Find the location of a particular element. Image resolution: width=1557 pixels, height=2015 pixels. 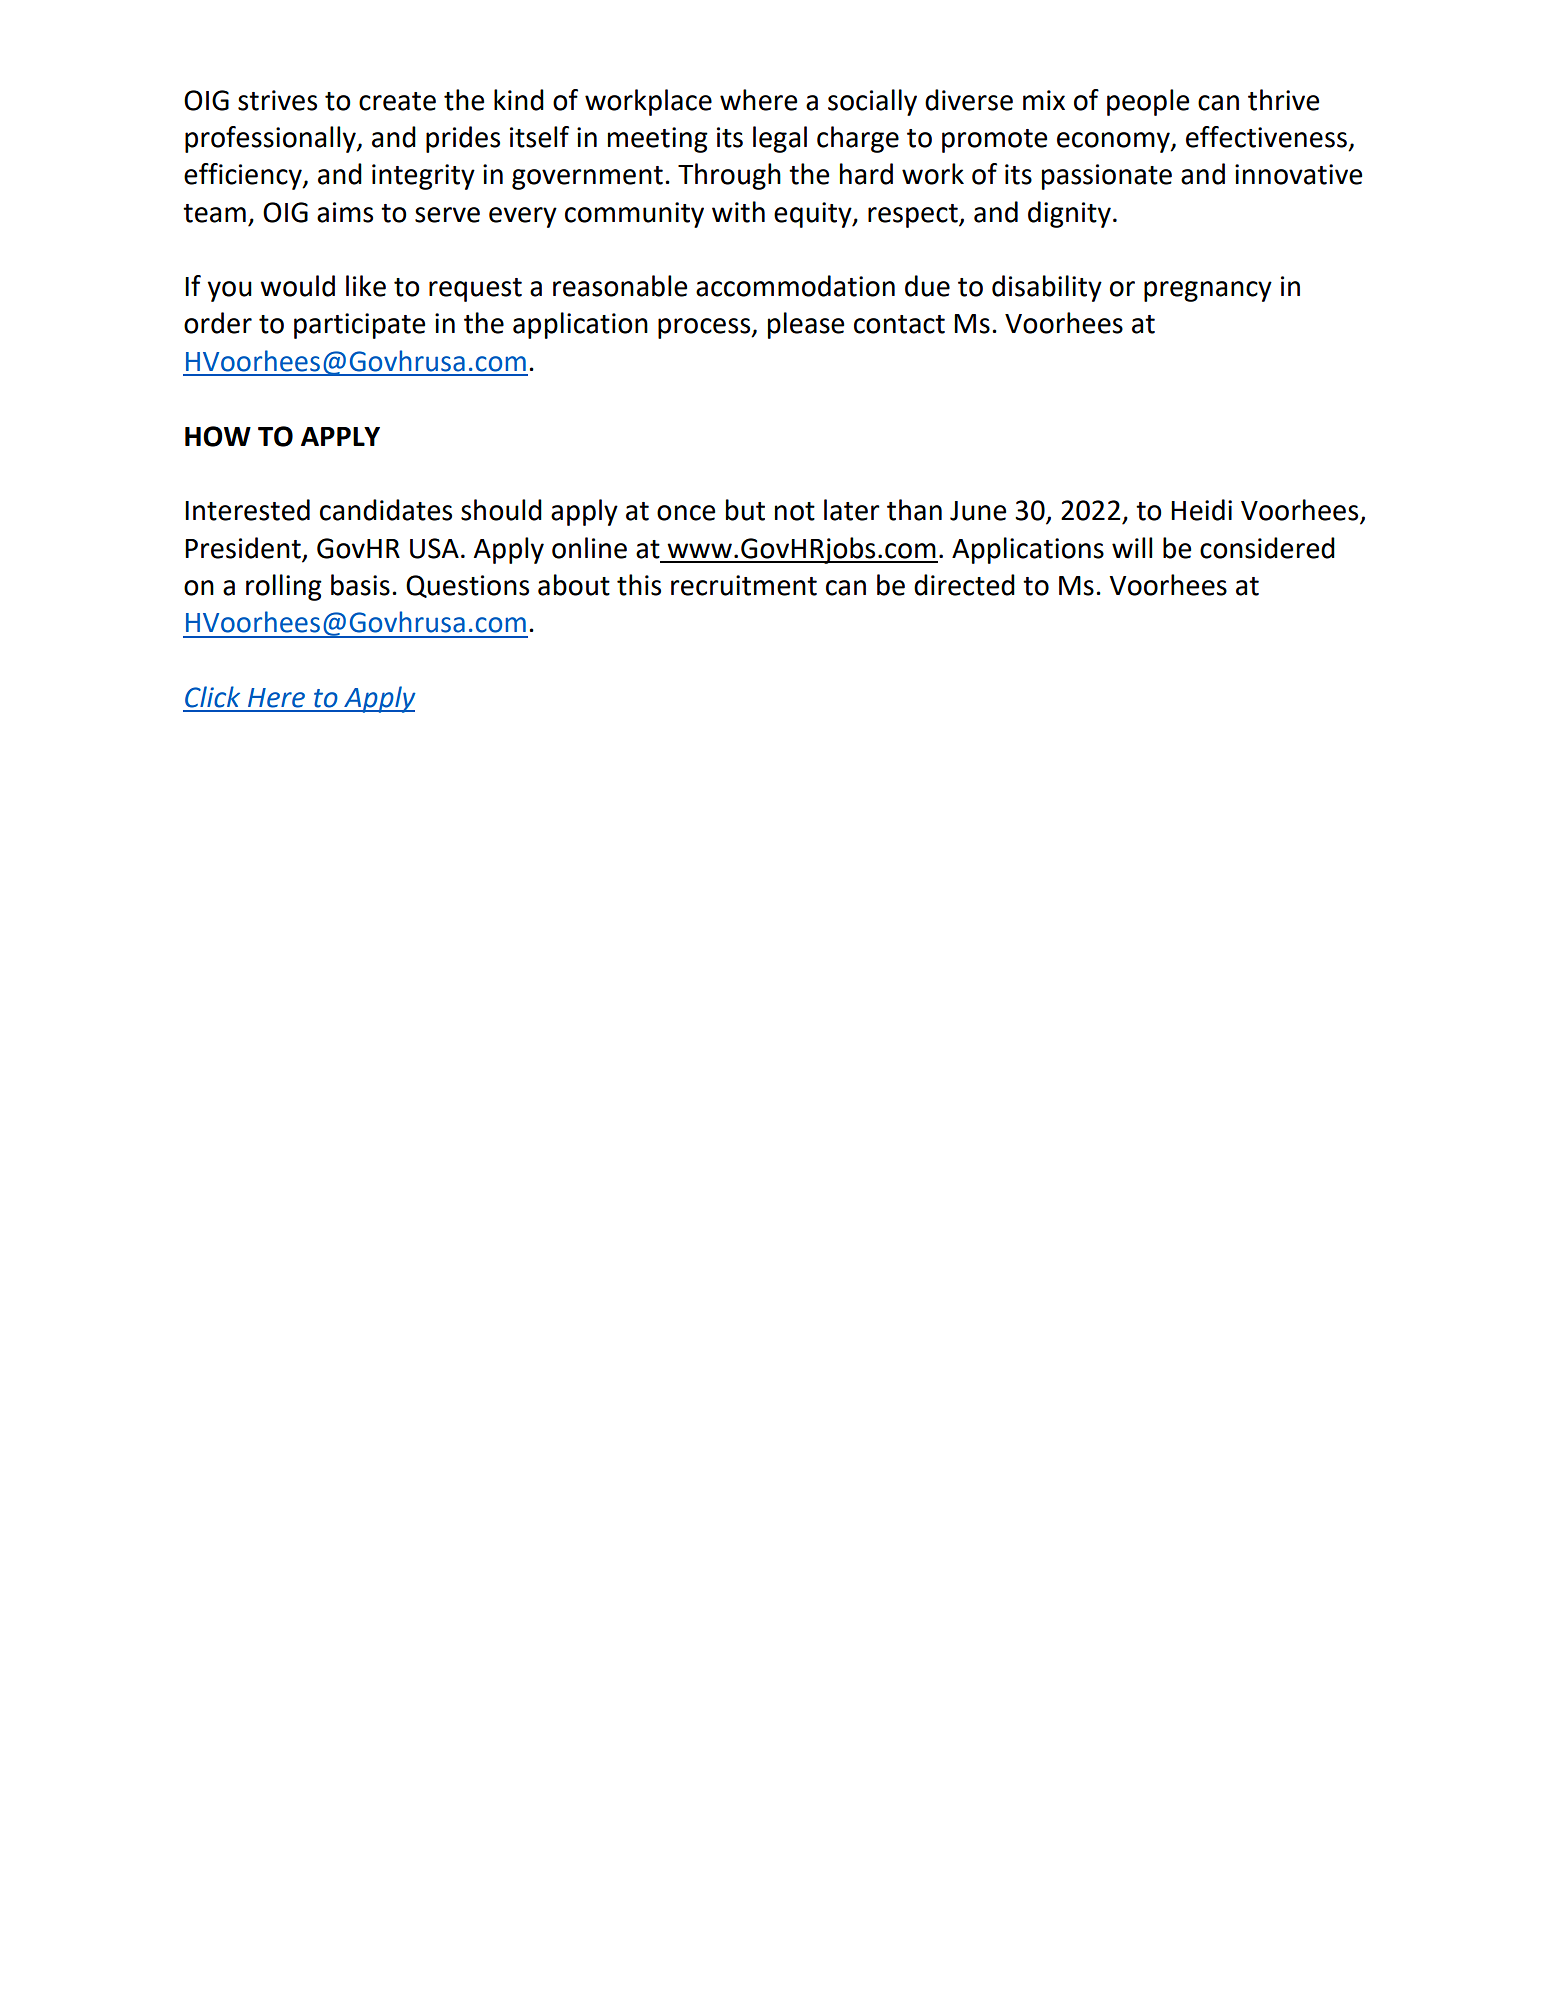

please is located at coordinates (806, 325).
